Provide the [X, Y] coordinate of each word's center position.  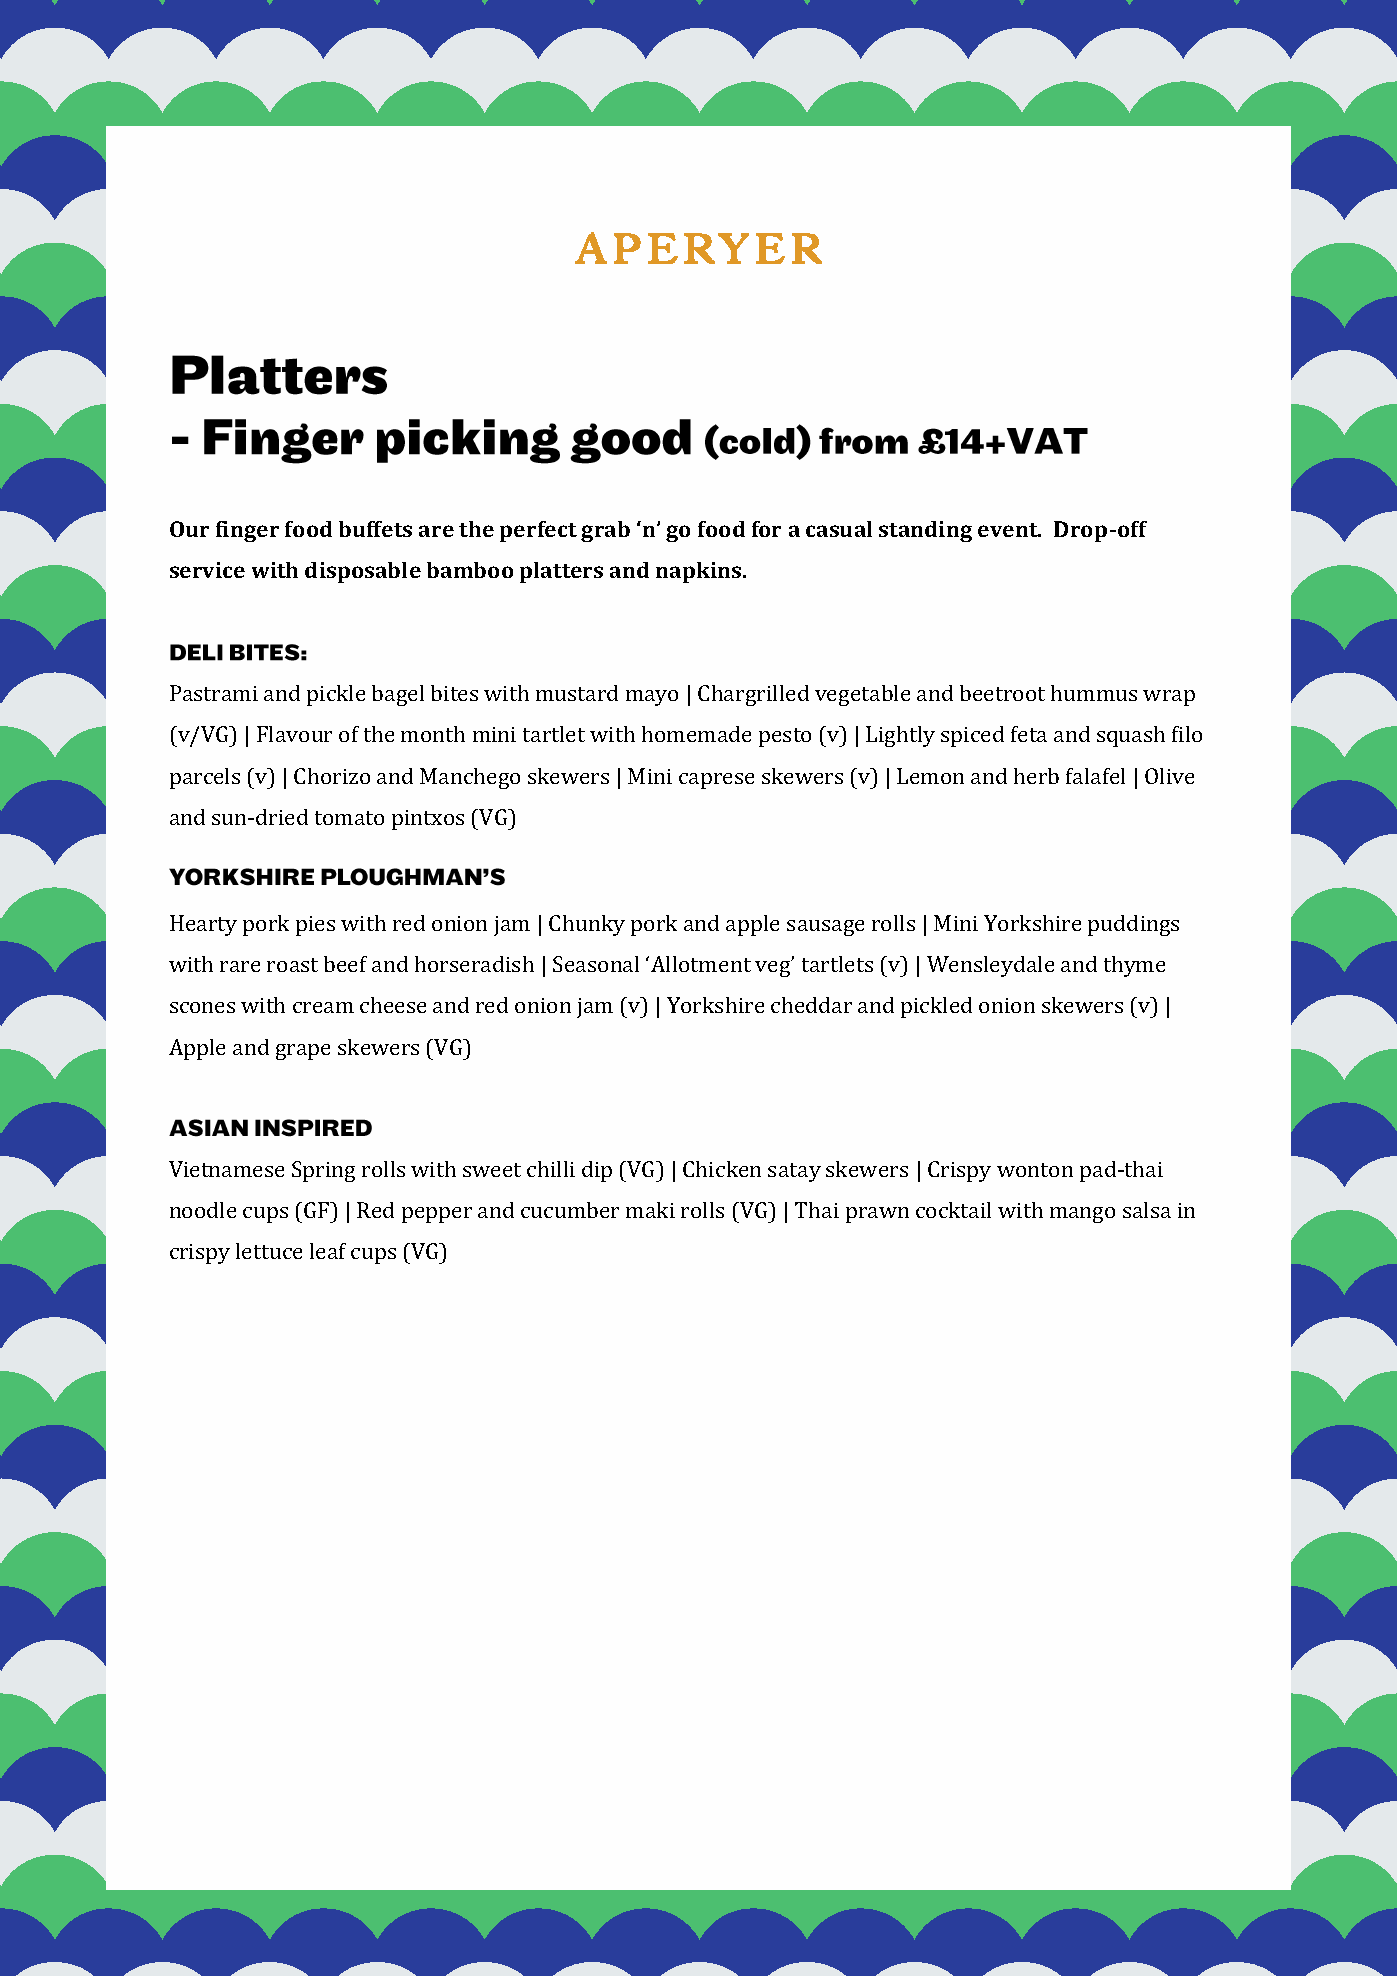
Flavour [294, 734]
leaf [328, 1251]
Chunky [587, 925]
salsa [1147, 1210]
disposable [363, 572]
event [1009, 530]
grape [303, 1052]
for [766, 529]
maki [650, 1210]
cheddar [811, 1005]
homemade [696, 734]
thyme [1134, 966]
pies [315, 926]
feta [1029, 734]
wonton [1035, 1170]
